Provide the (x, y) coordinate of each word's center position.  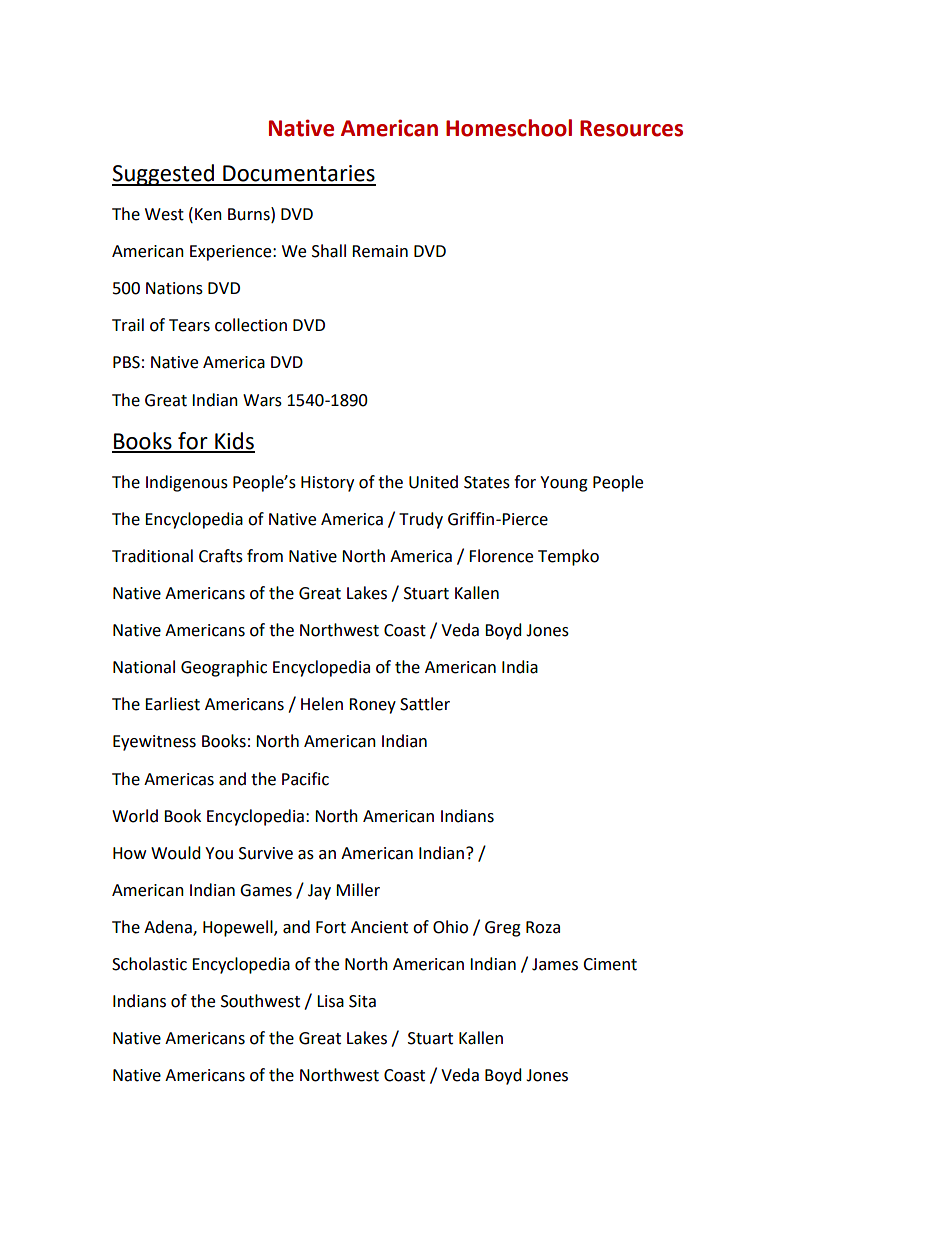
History (327, 484)
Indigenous (187, 483)
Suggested (164, 175)
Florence (501, 556)
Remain (380, 251)
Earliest (172, 704)
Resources (631, 128)
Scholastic (149, 964)
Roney (372, 706)
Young (564, 484)
